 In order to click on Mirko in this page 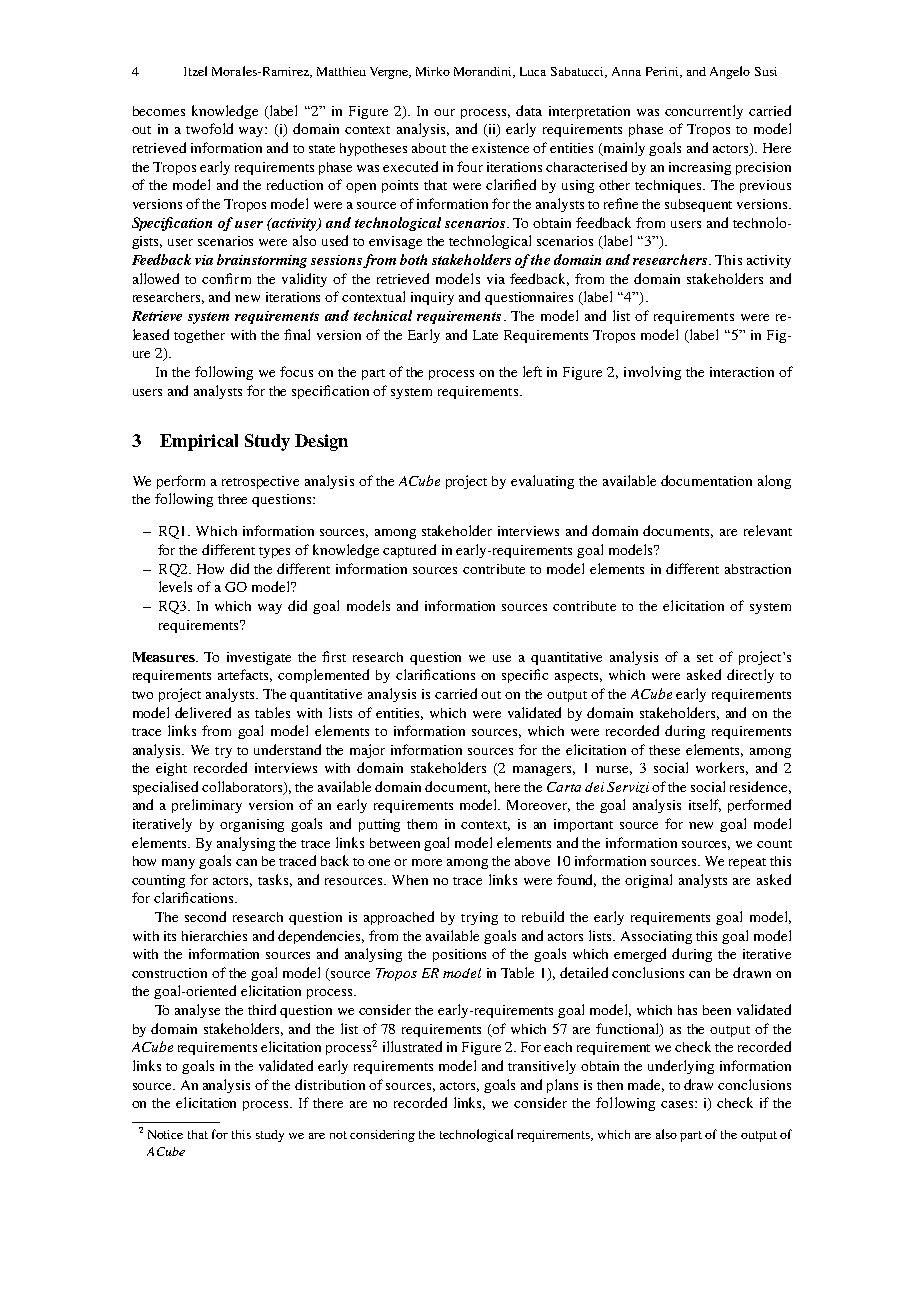, I will do `click(433, 71)`.
